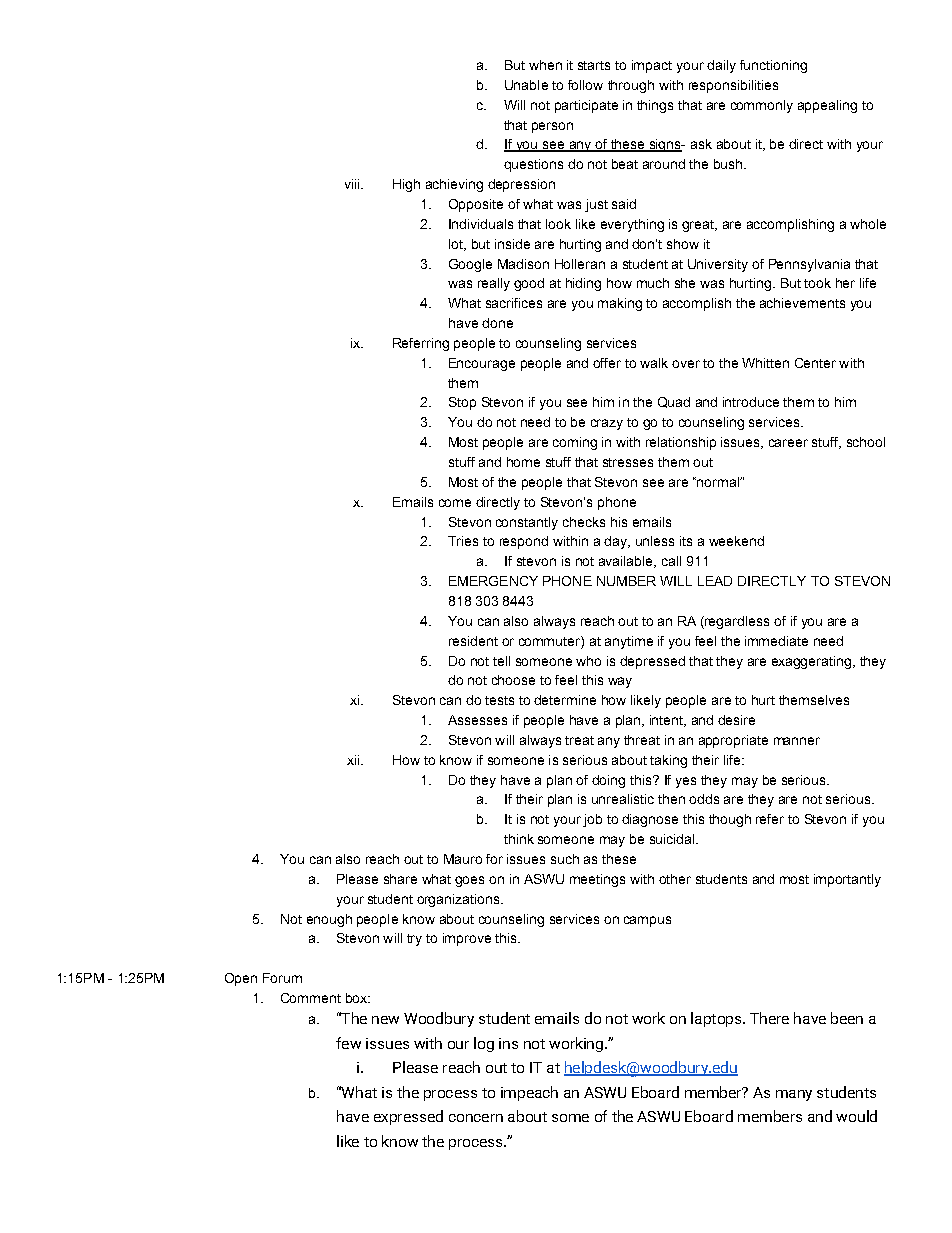 The image size is (952, 1233). Describe the element at coordinates (348, 1043) in the document. I see `few` at that location.
